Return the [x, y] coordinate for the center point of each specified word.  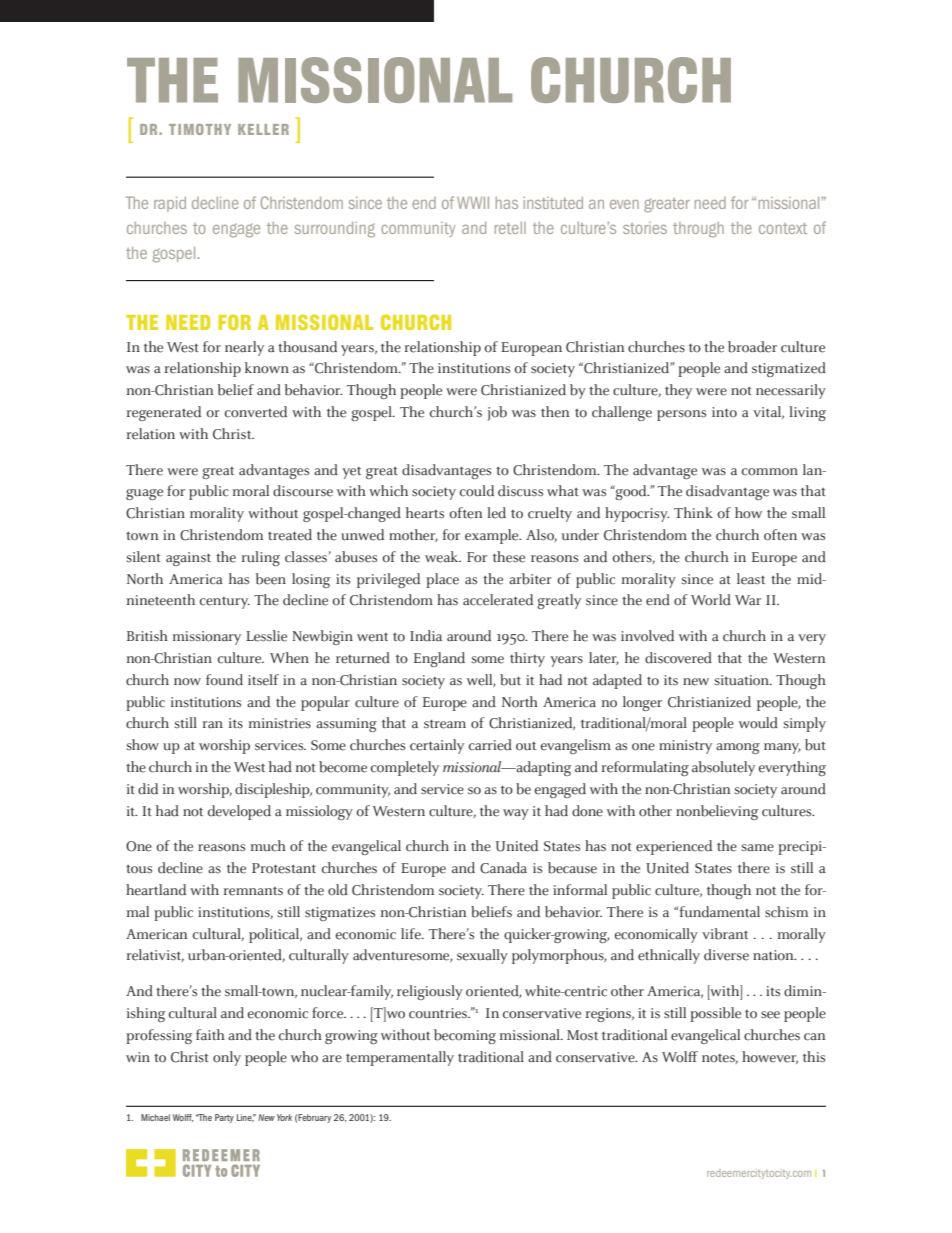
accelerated [498, 600]
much [268, 846]
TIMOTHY [200, 129]
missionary [207, 638]
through [698, 230]
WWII [473, 203]
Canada [503, 868]
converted [256, 412]
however [770, 1057]
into [724, 412]
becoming [465, 1036]
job [497, 413]
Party [224, 1118]
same [758, 848]
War [748, 600]
